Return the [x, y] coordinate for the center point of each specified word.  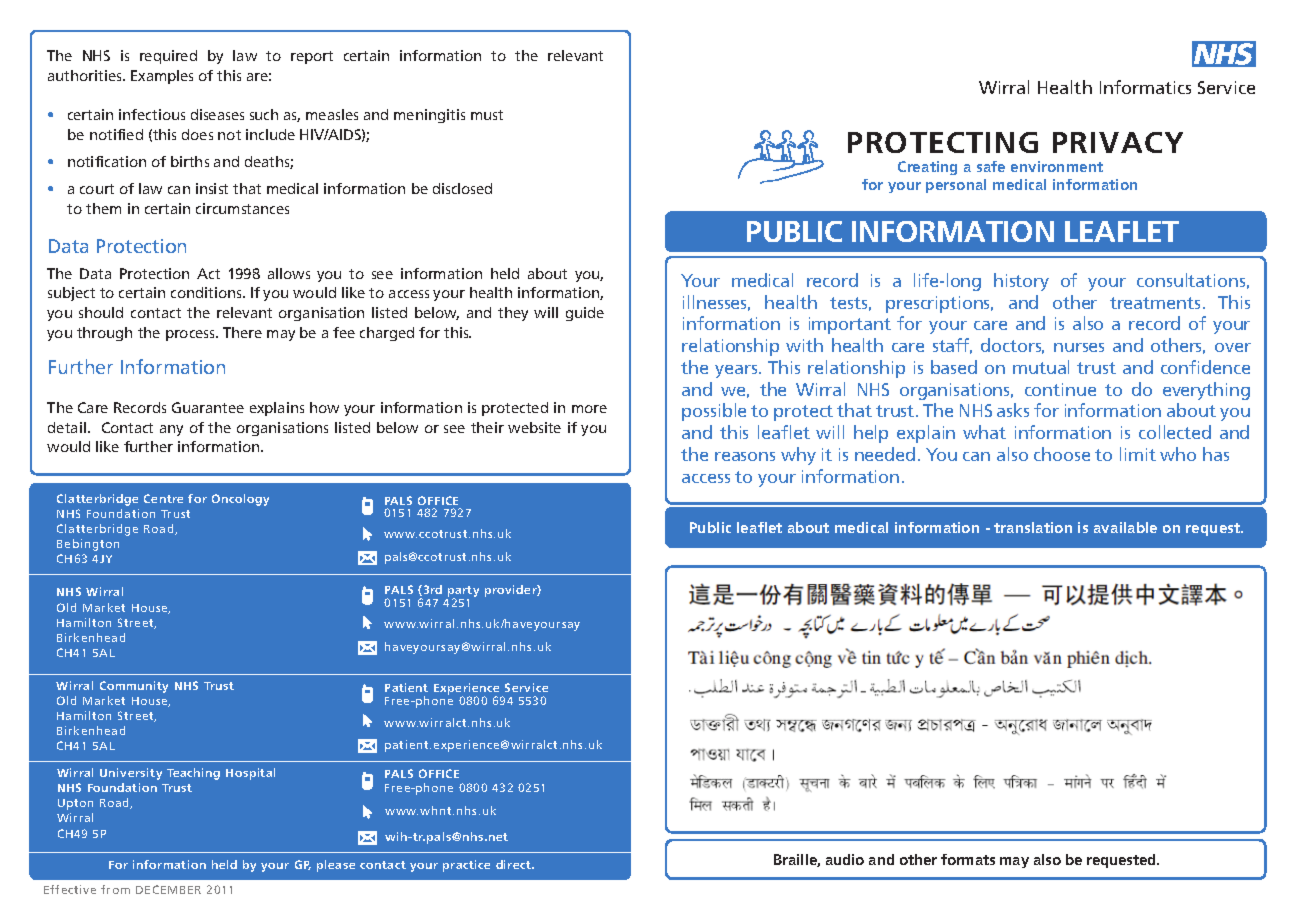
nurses [1079, 347]
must [487, 115]
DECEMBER [168, 889]
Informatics [1145, 87]
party [463, 592]
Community [134, 687]
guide [585, 314]
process [191, 335]
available [1125, 527]
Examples [162, 77]
